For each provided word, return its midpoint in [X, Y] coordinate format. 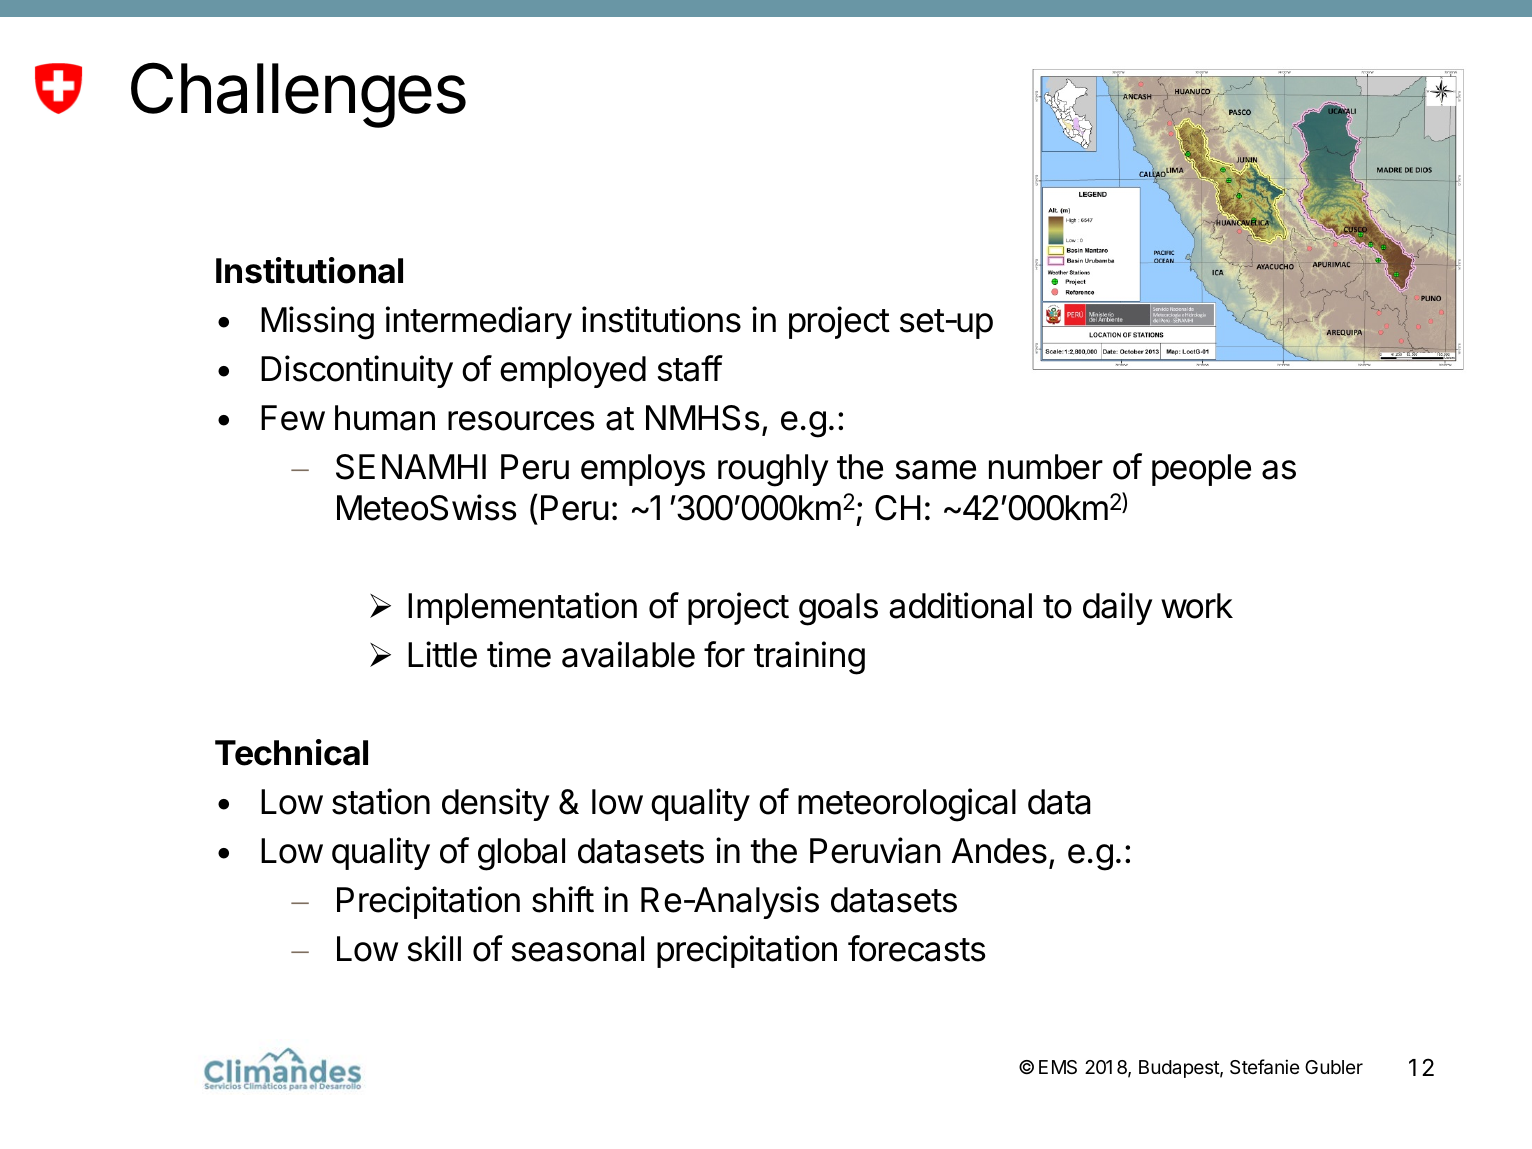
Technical [291, 752]
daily [1117, 608]
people [1201, 470]
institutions [661, 319]
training [809, 658]
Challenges [298, 95]
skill [434, 948]
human [385, 418]
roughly [773, 470]
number [1046, 467]
